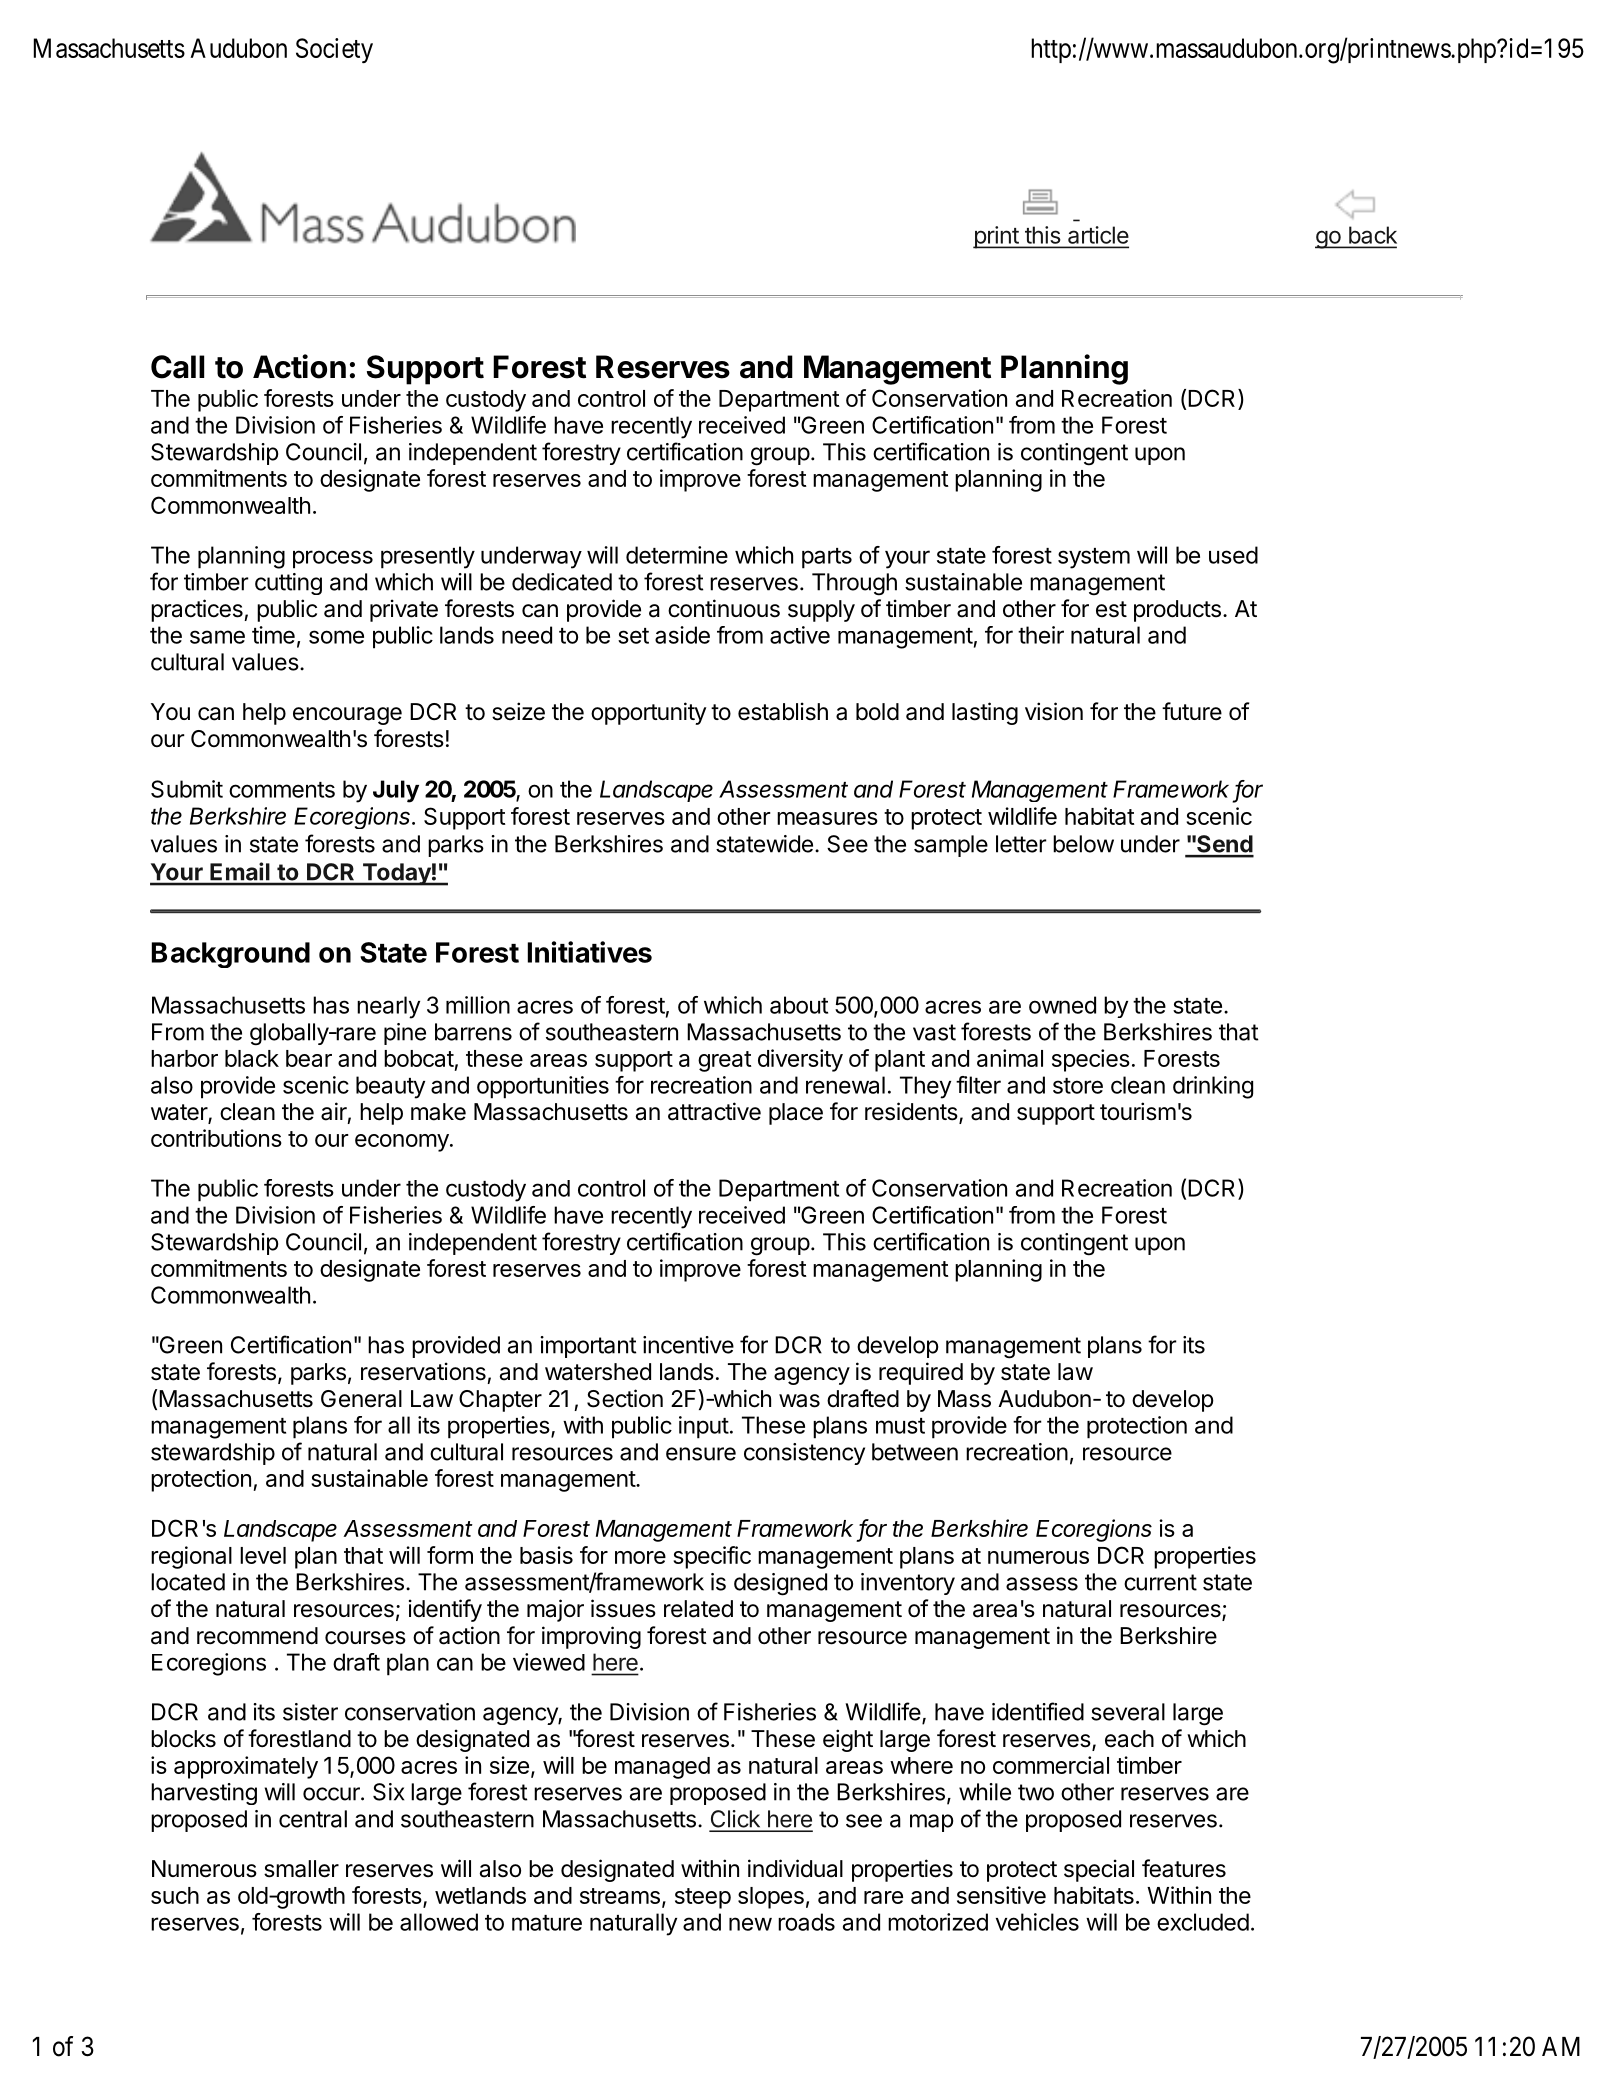  Describe the element at coordinates (347, 716) in the page. I see `encourage` at that location.
